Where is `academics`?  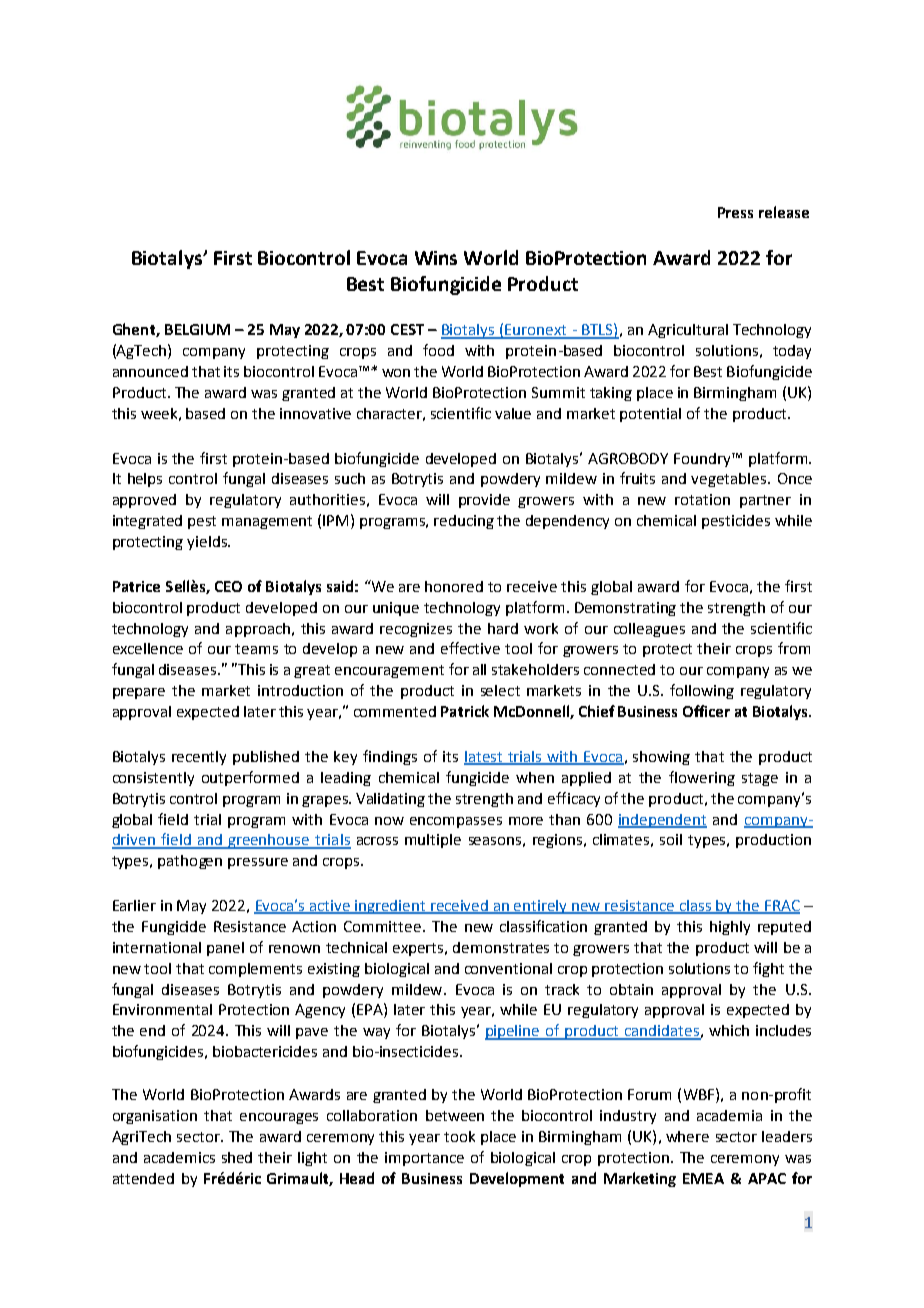 academics is located at coordinates (179, 1157).
